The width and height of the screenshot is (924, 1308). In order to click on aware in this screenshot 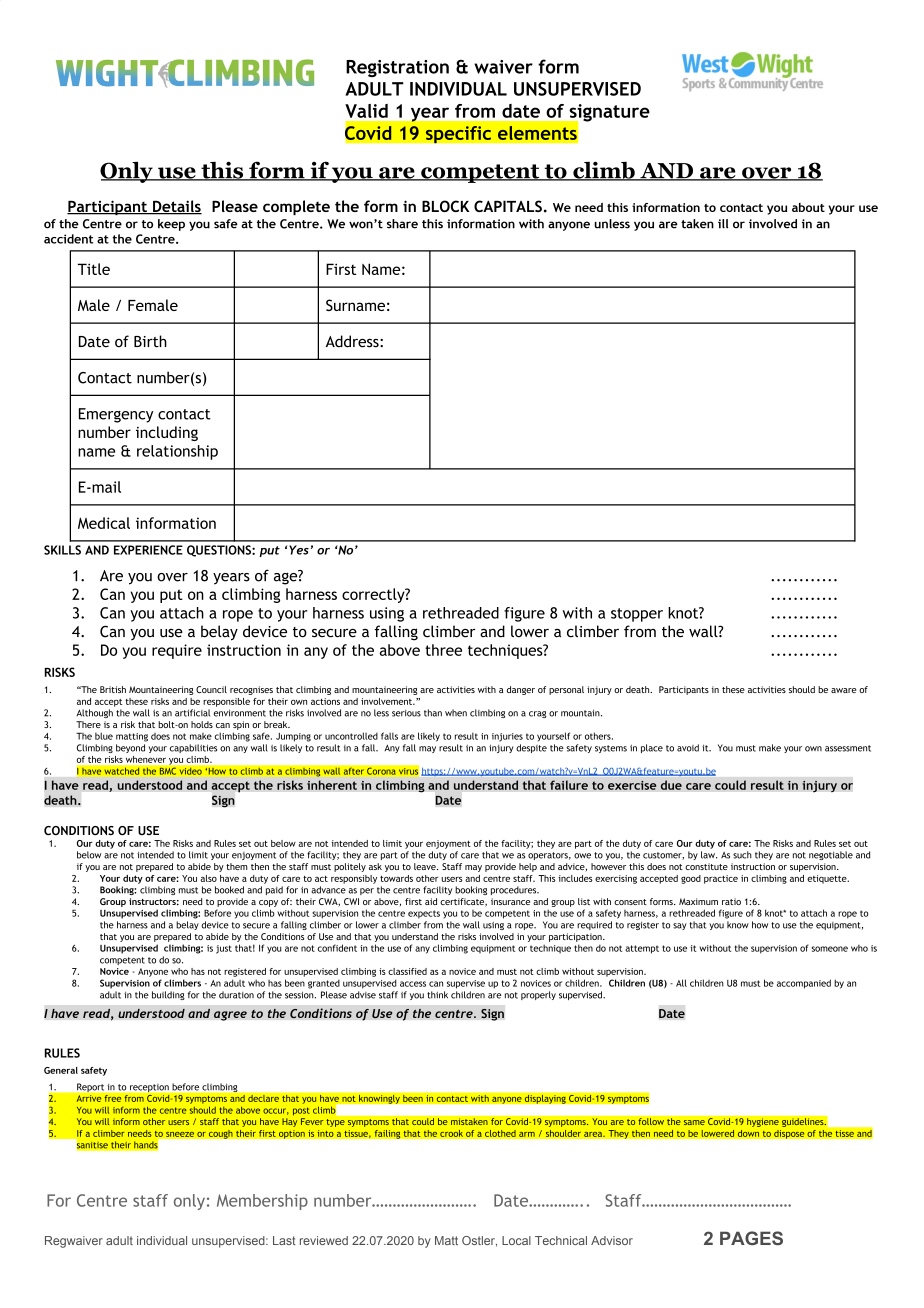, I will do `click(843, 690)`.
